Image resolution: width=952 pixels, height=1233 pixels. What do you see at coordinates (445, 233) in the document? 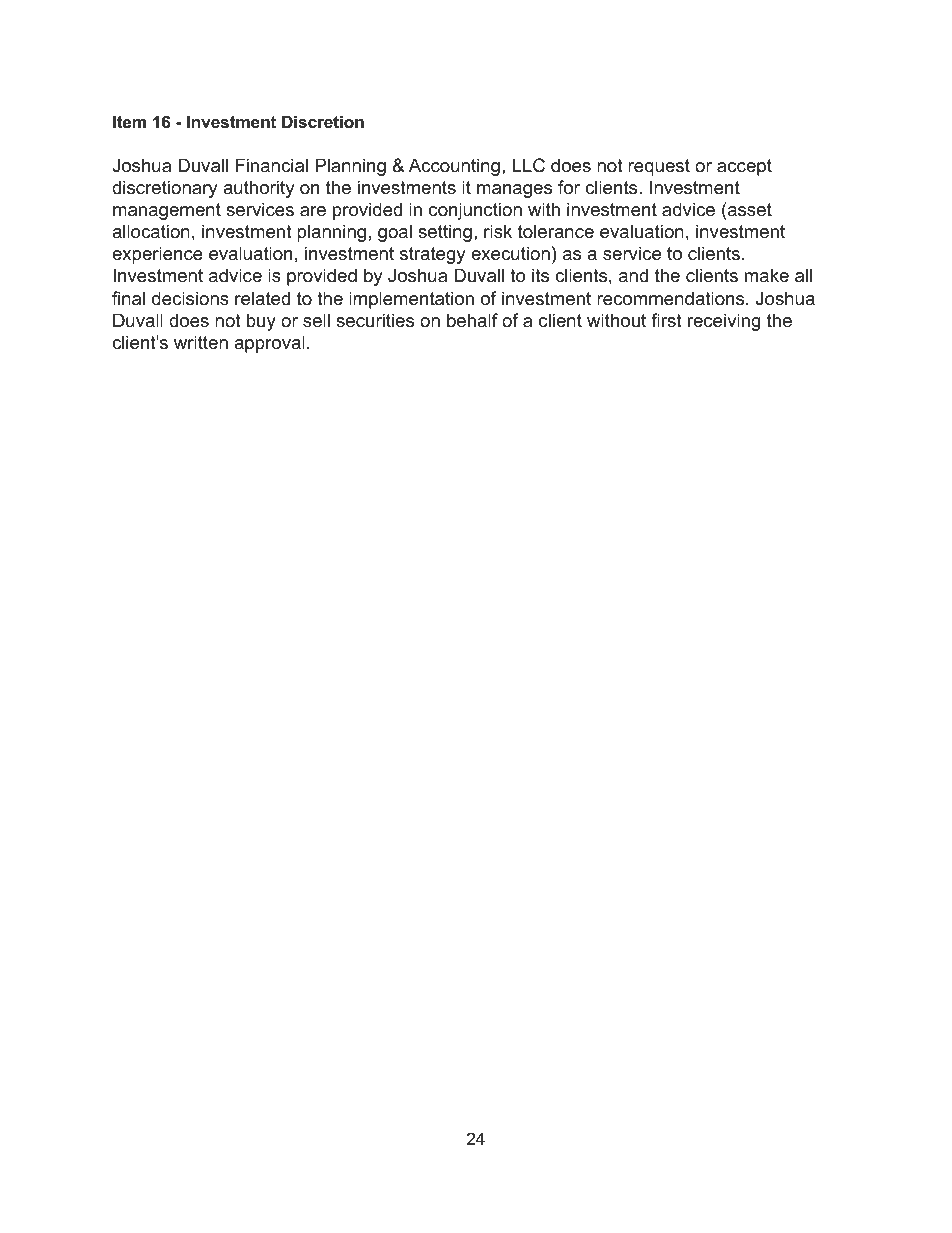
I see `setting` at bounding box center [445, 233].
